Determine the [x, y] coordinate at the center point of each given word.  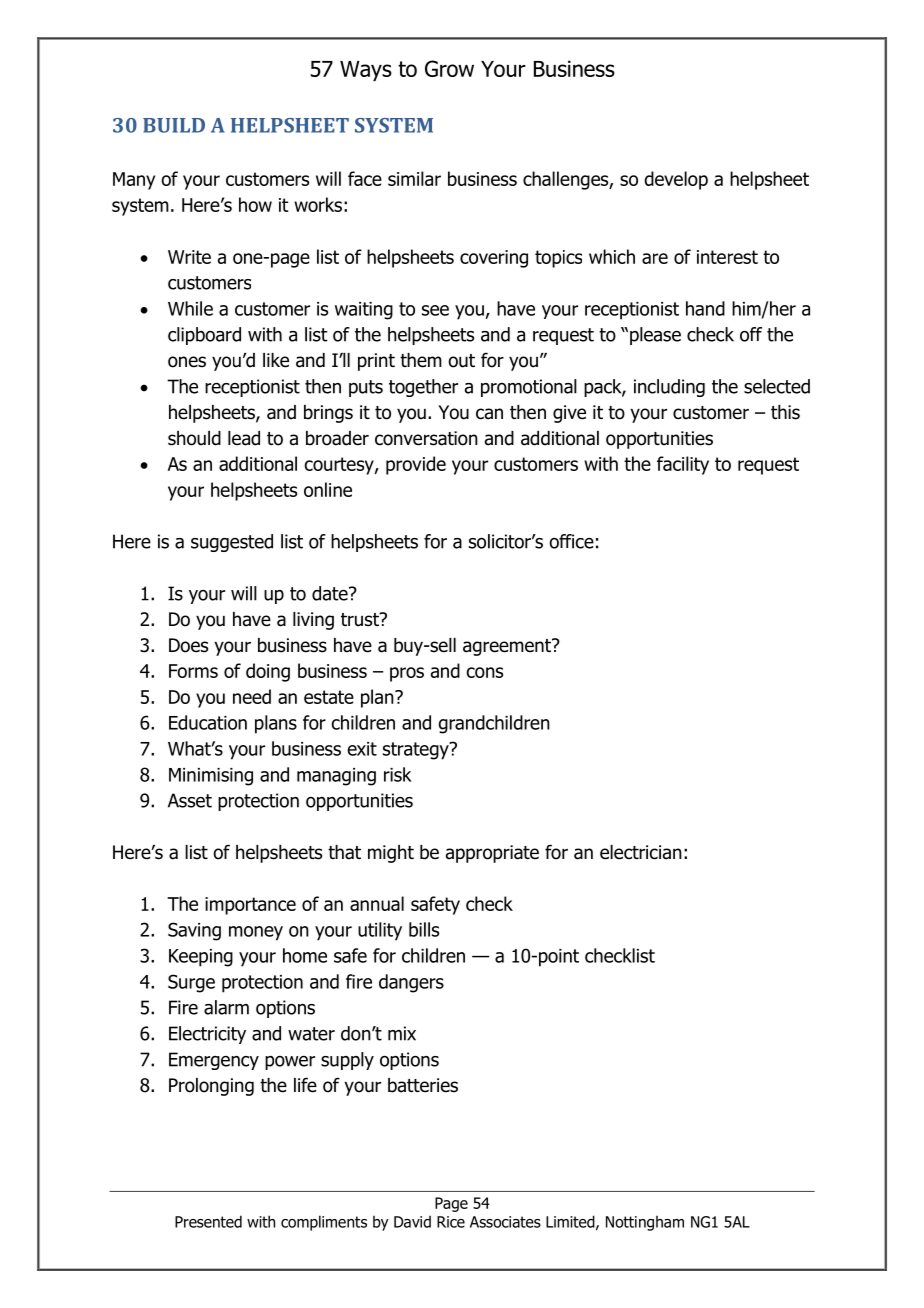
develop [676, 180]
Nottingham [645, 1223]
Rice [451, 1222]
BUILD [174, 125]
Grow [449, 68]
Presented [208, 1221]
